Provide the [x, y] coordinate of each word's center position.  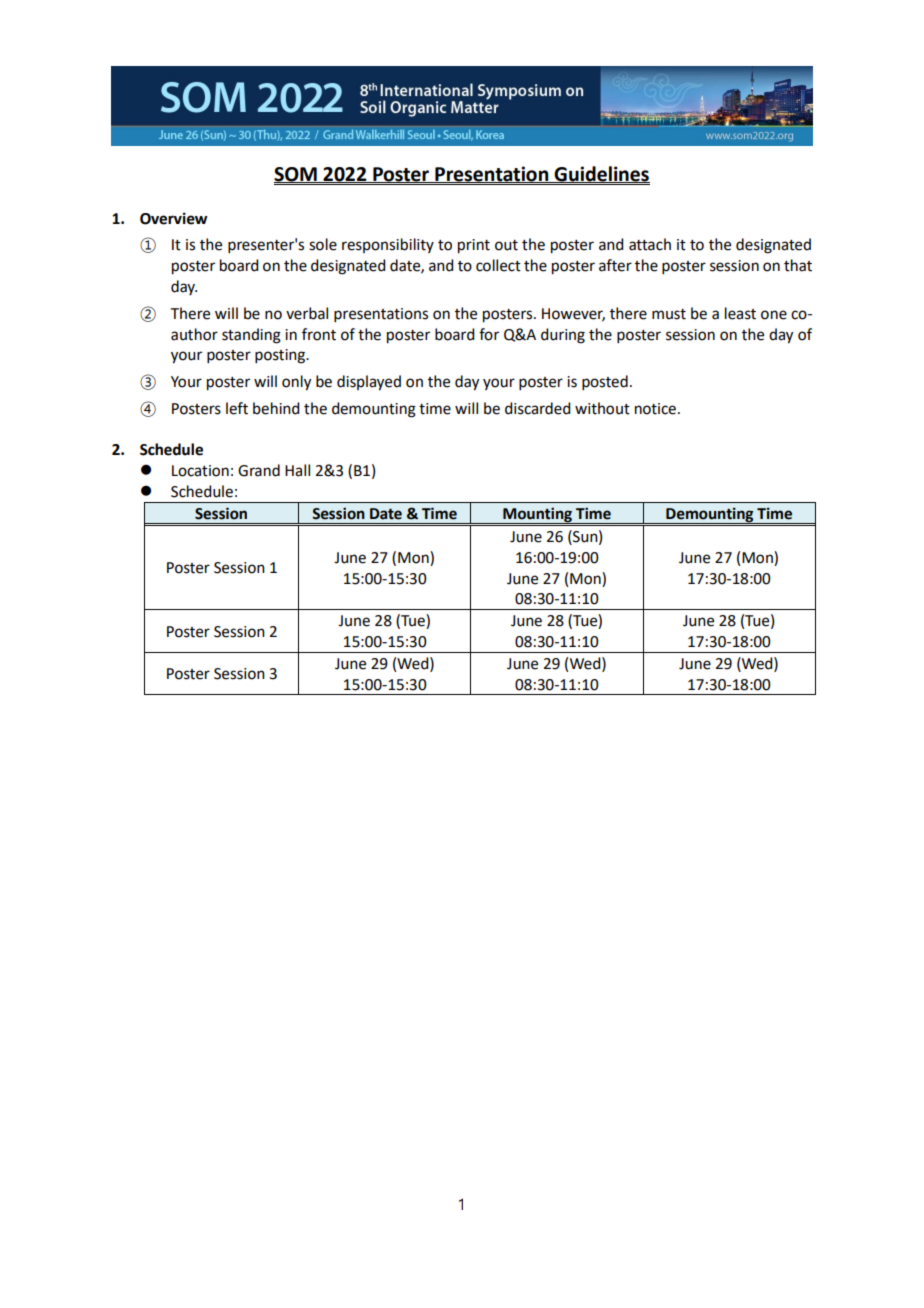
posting [281, 356]
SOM [296, 175]
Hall [297, 470]
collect [498, 265]
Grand [259, 470]
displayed [369, 383]
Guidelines [601, 174]
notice [655, 409]
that [798, 265]
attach [650, 244]
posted [605, 382]
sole [323, 244]
